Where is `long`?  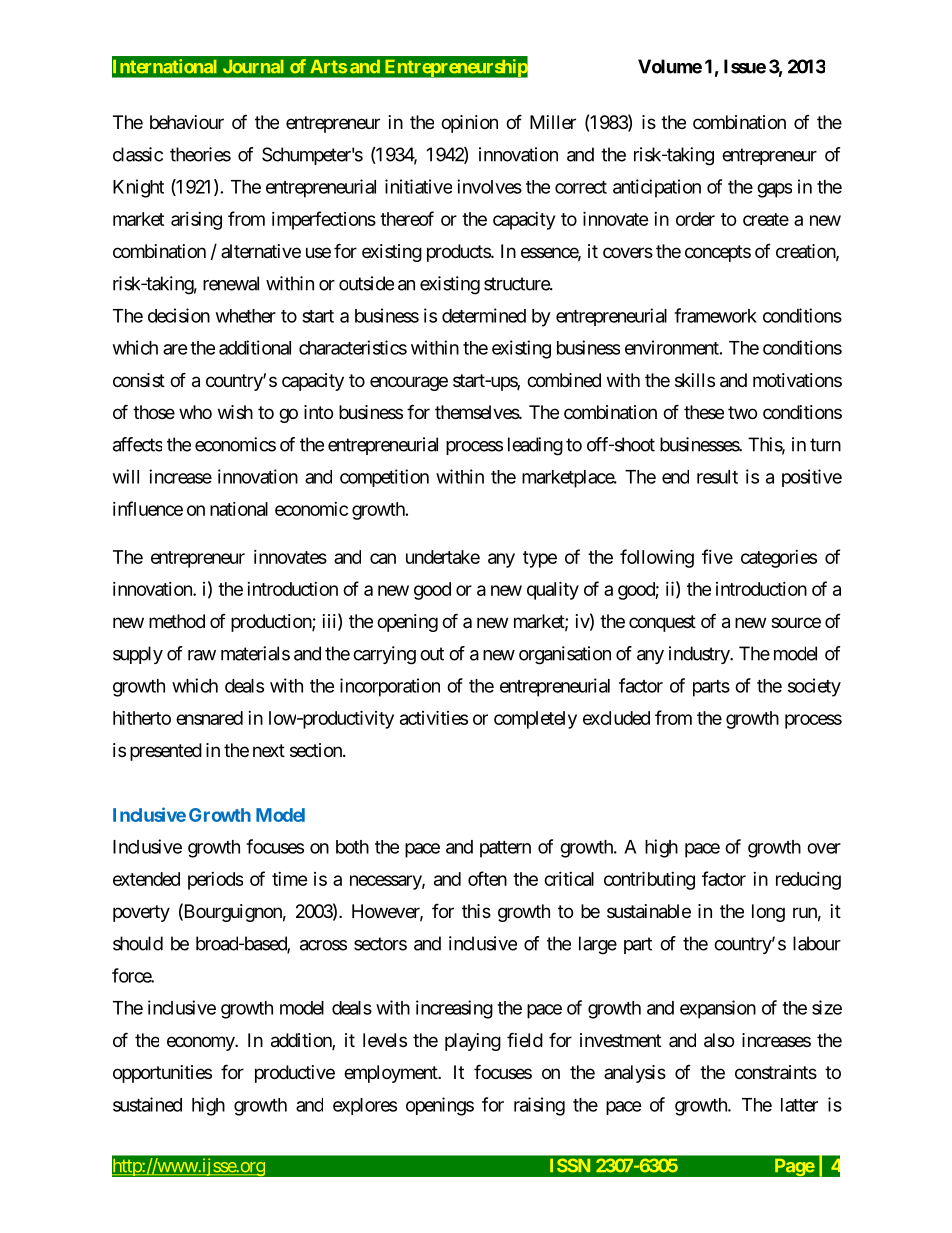 long is located at coordinates (768, 913).
